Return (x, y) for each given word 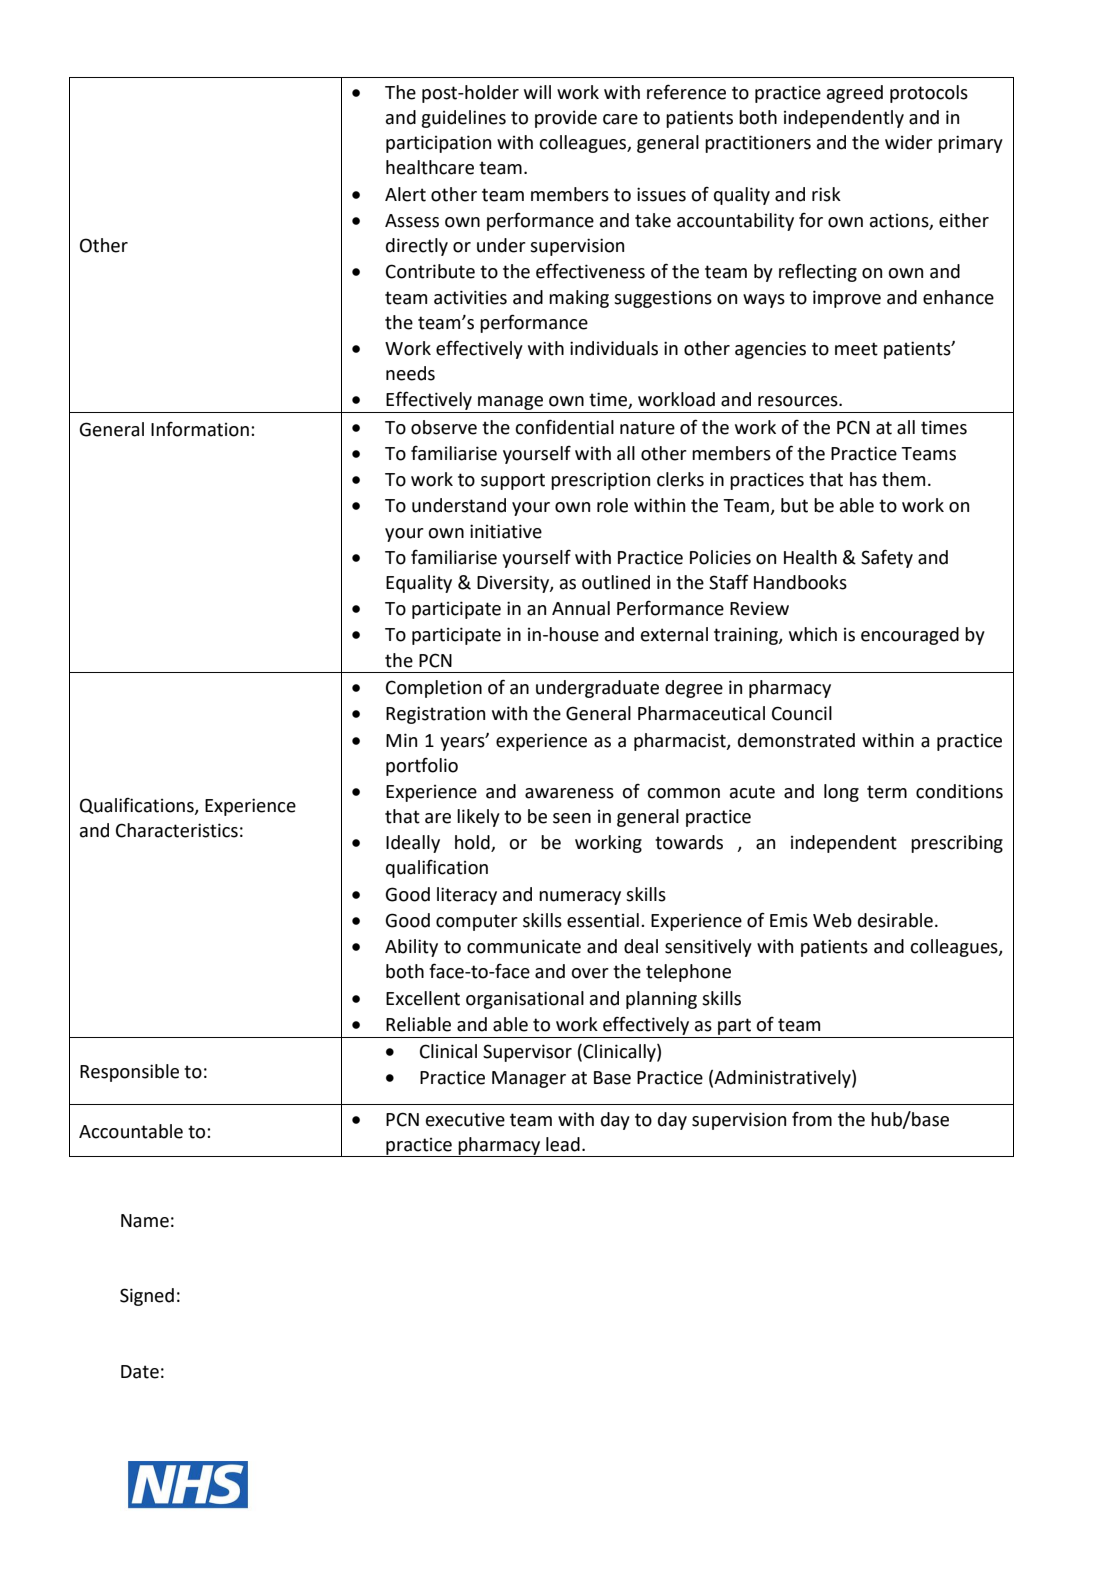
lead (563, 1144)
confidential (564, 427)
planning (661, 1000)
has (863, 479)
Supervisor (527, 1053)
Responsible (129, 1073)
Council (802, 713)
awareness (569, 793)
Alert (405, 194)
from (812, 1119)
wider (909, 142)
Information (200, 429)
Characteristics (177, 830)
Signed (147, 1297)
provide (566, 119)
